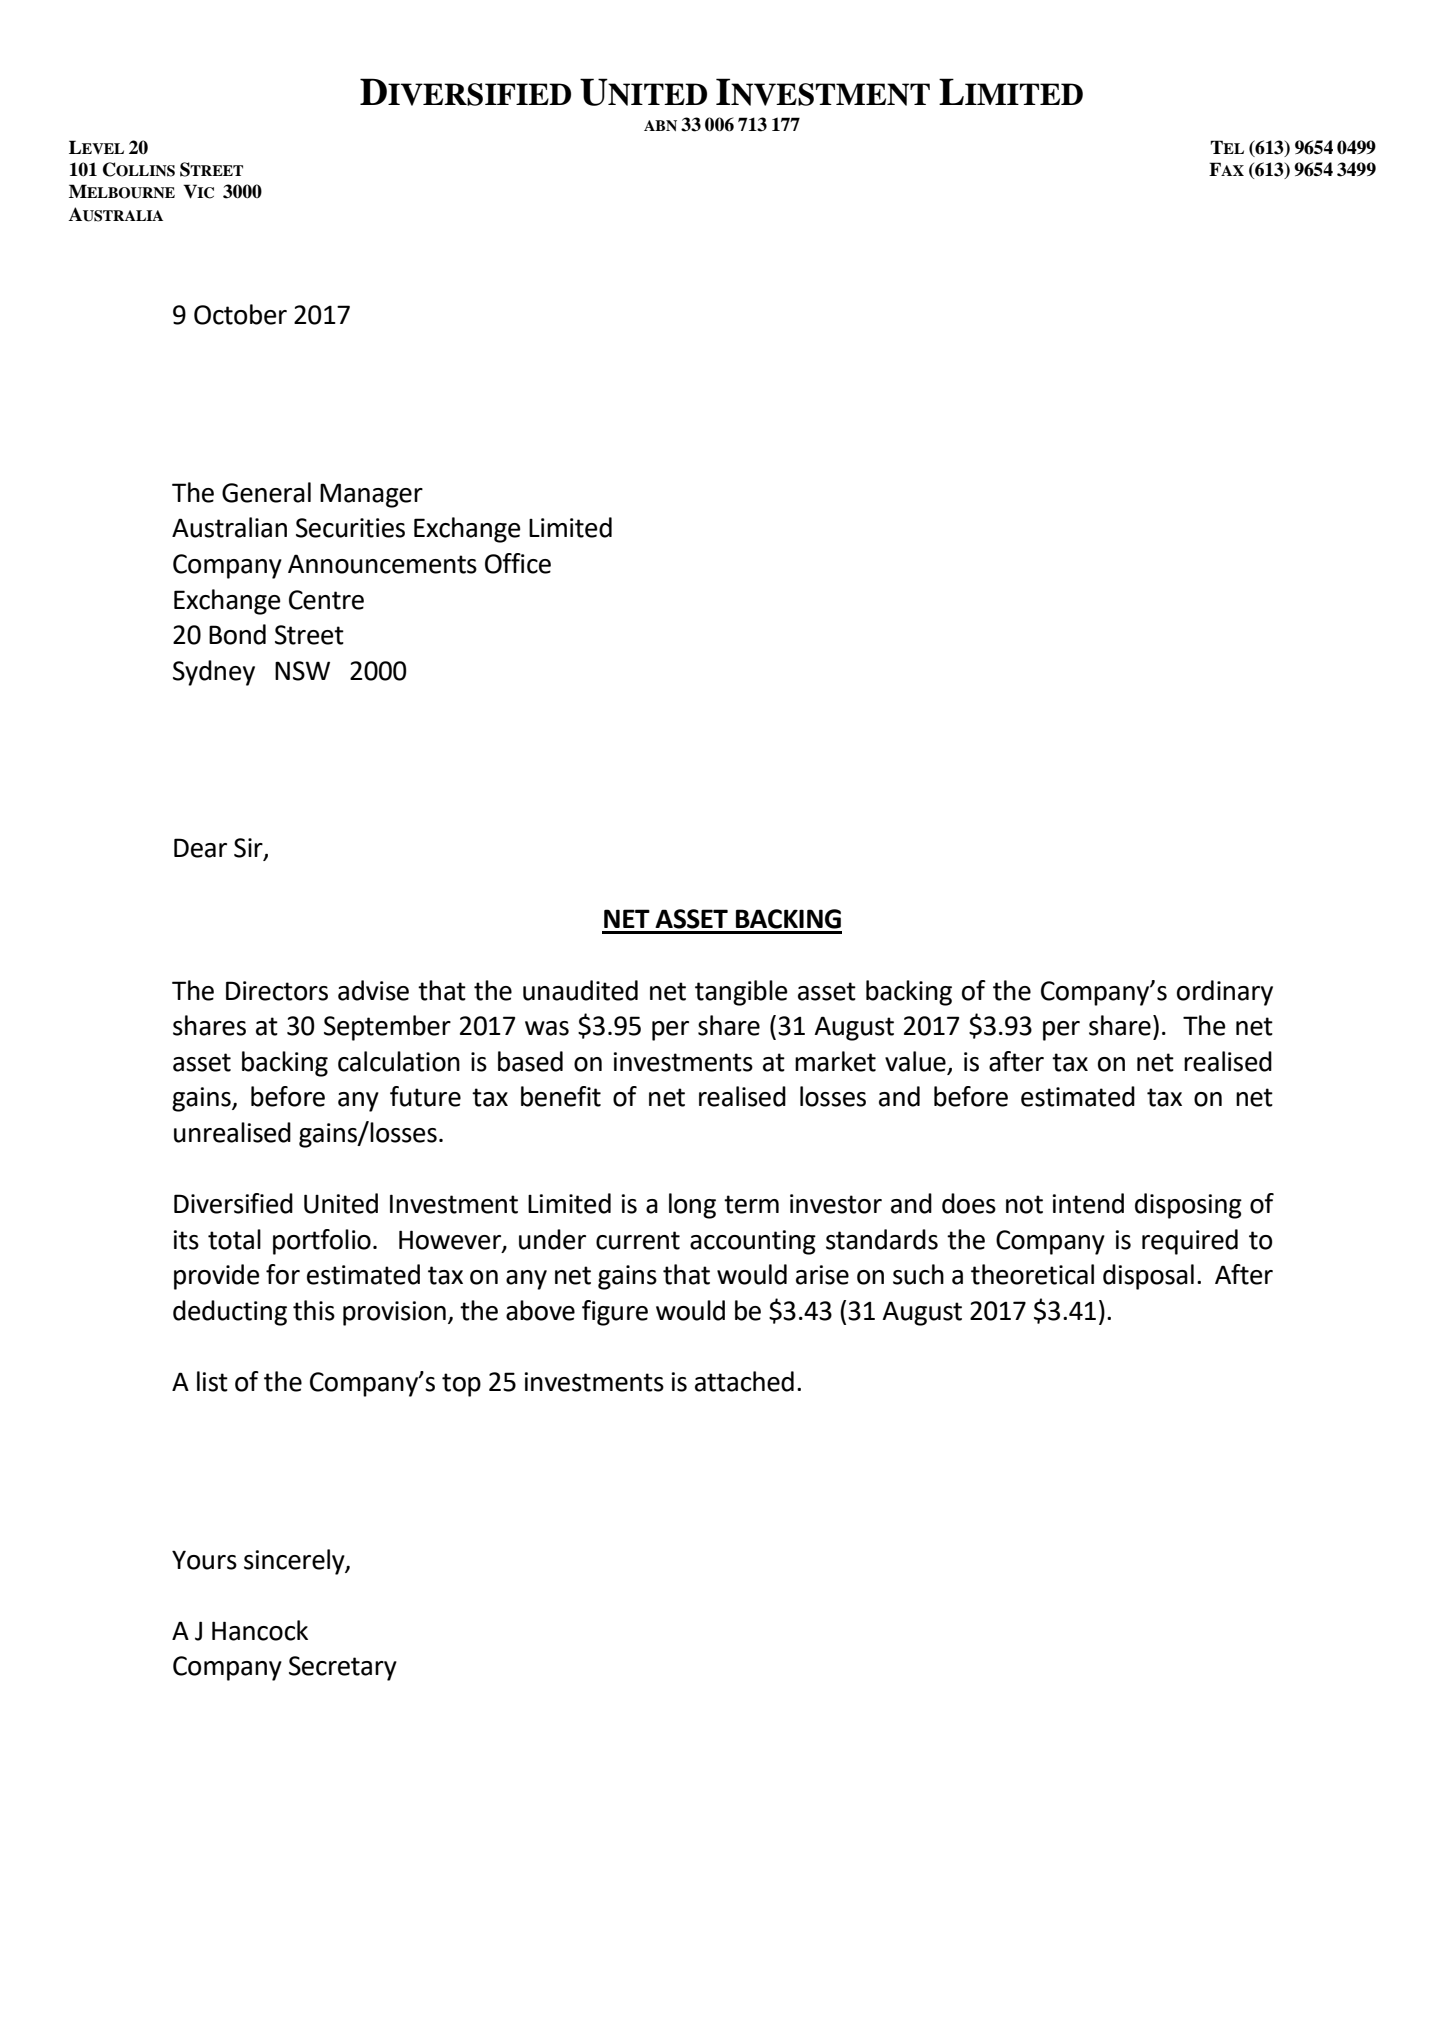 Image resolution: width=1445 pixels, height=2044 pixels. Describe the element at coordinates (302, 671) in the page. I see `NSW` at that location.
